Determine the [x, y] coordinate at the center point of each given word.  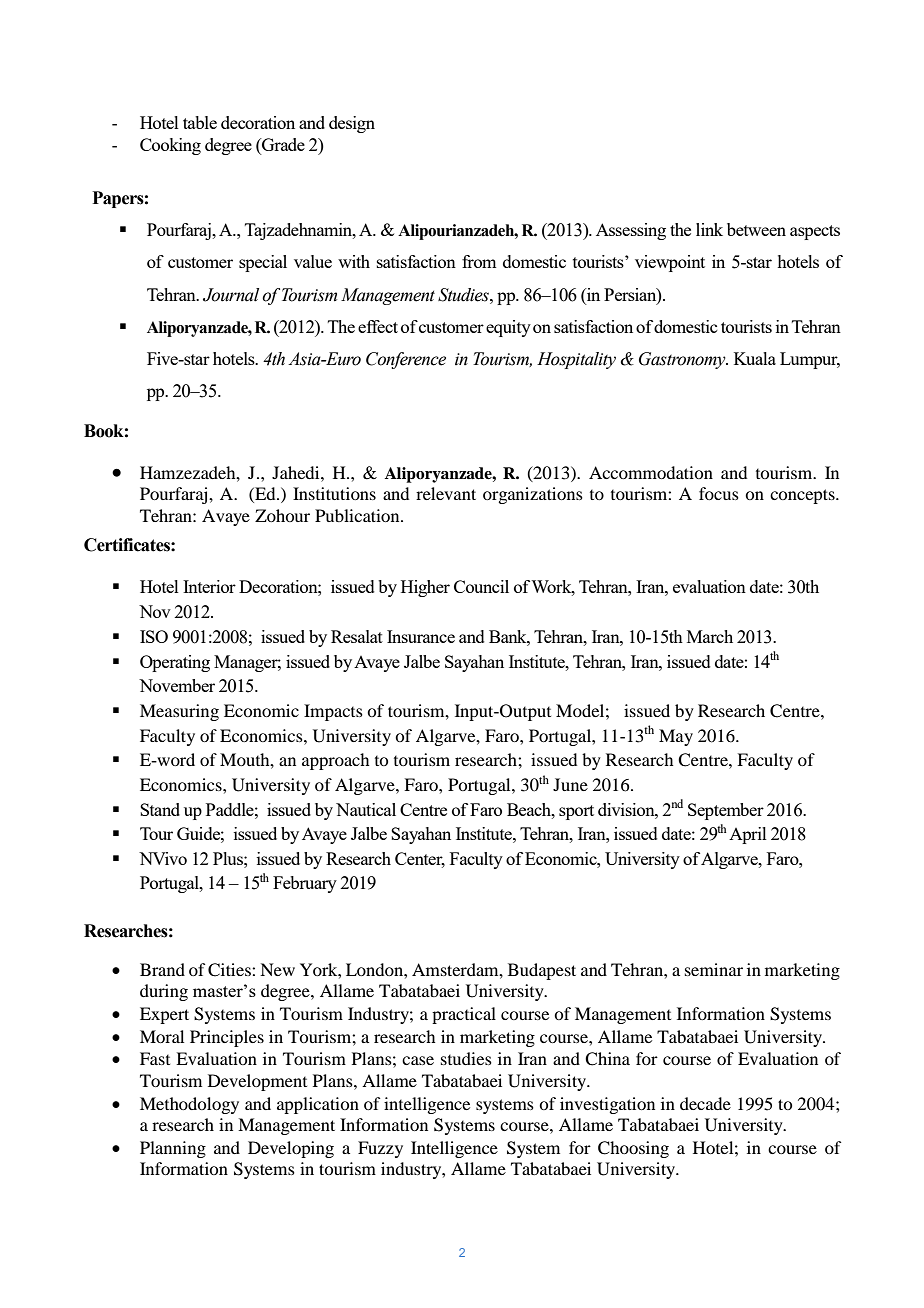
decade [705, 1103]
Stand [160, 809]
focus [719, 493]
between [756, 229]
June [570, 784]
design [352, 124]
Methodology [189, 1105]
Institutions [334, 493]
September [726, 811]
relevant [446, 493]
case [418, 1060]
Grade [282, 144]
